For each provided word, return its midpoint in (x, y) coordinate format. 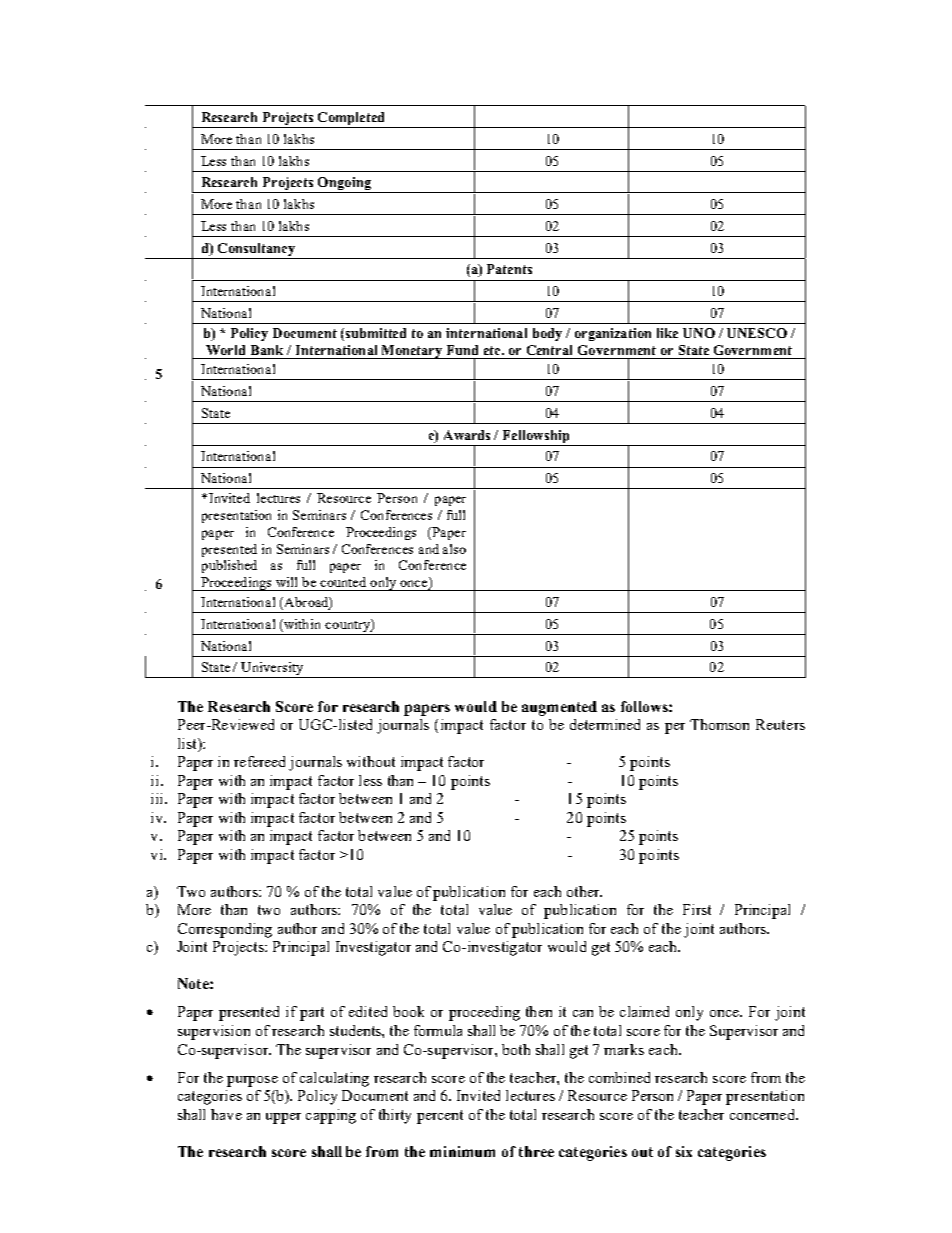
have (226, 1114)
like (667, 333)
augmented (559, 708)
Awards (467, 435)
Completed (351, 118)
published (229, 566)
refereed (259, 761)
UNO (699, 333)
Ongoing (344, 185)
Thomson (719, 724)
